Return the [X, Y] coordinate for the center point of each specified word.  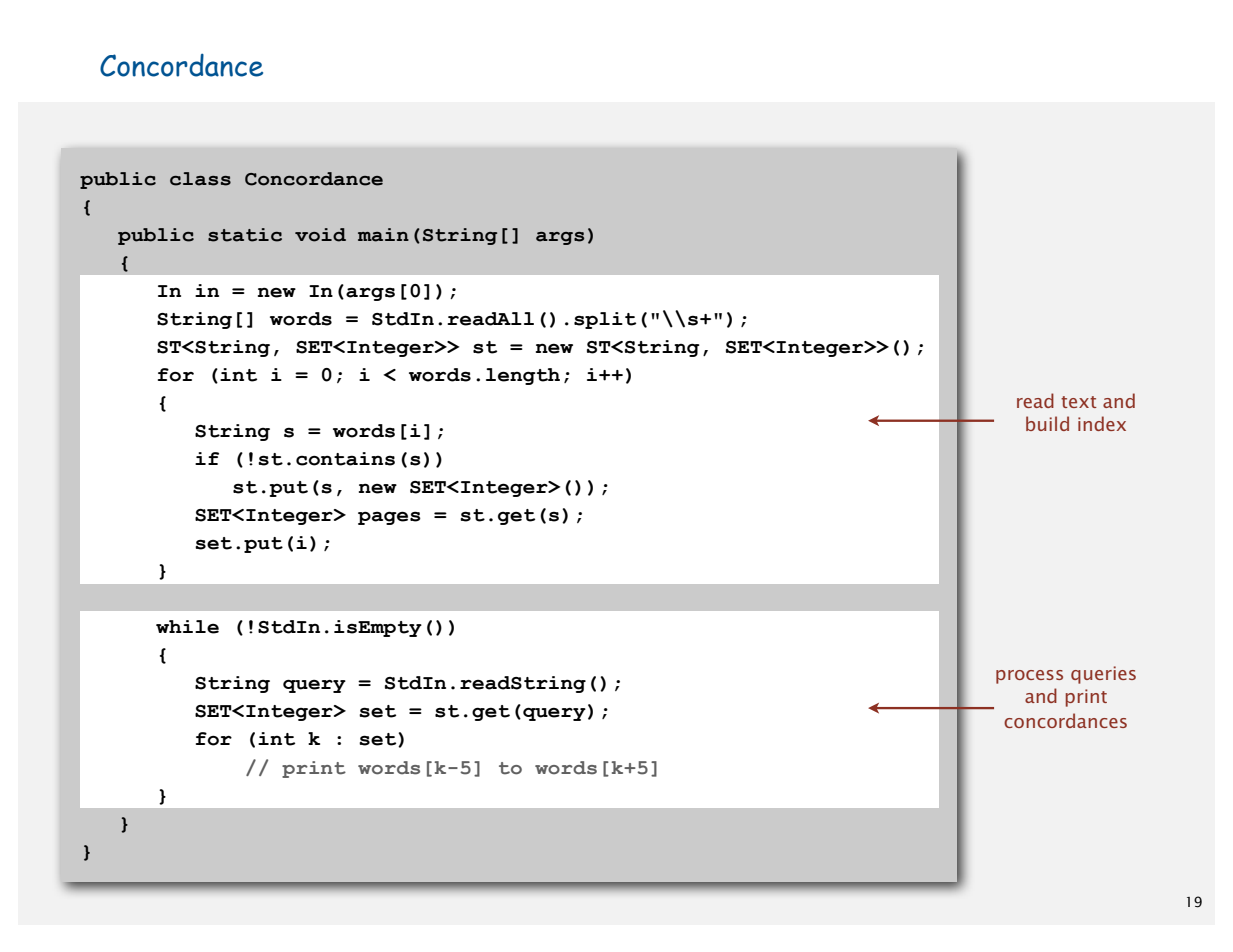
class [200, 179]
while [187, 627]
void [320, 235]
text [1079, 402]
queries [1103, 675]
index [1102, 423]
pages [389, 518]
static [245, 235]
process [1029, 677]
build [1047, 423]
